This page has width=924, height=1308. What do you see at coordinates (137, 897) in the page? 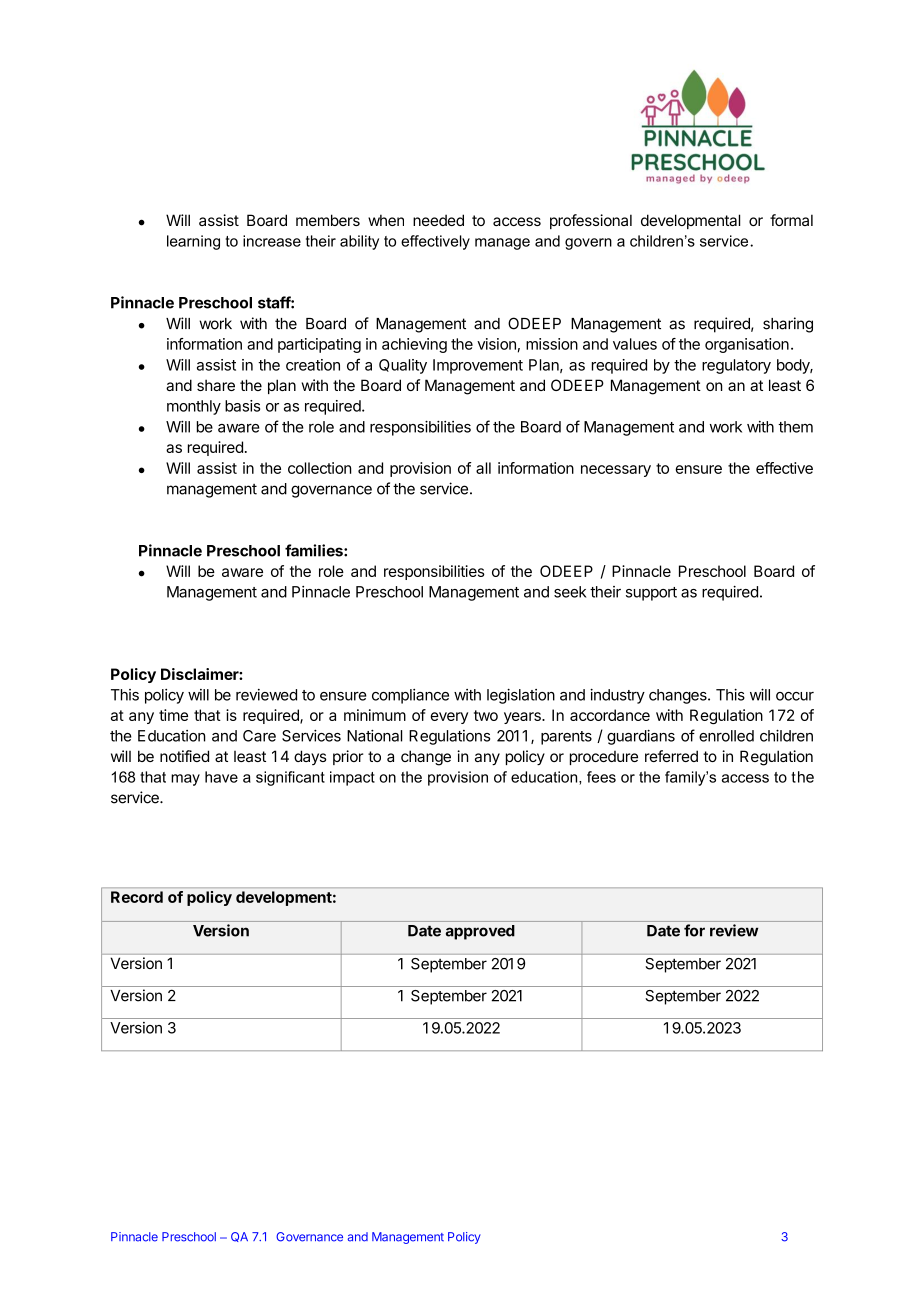
I see `Record` at bounding box center [137, 897].
